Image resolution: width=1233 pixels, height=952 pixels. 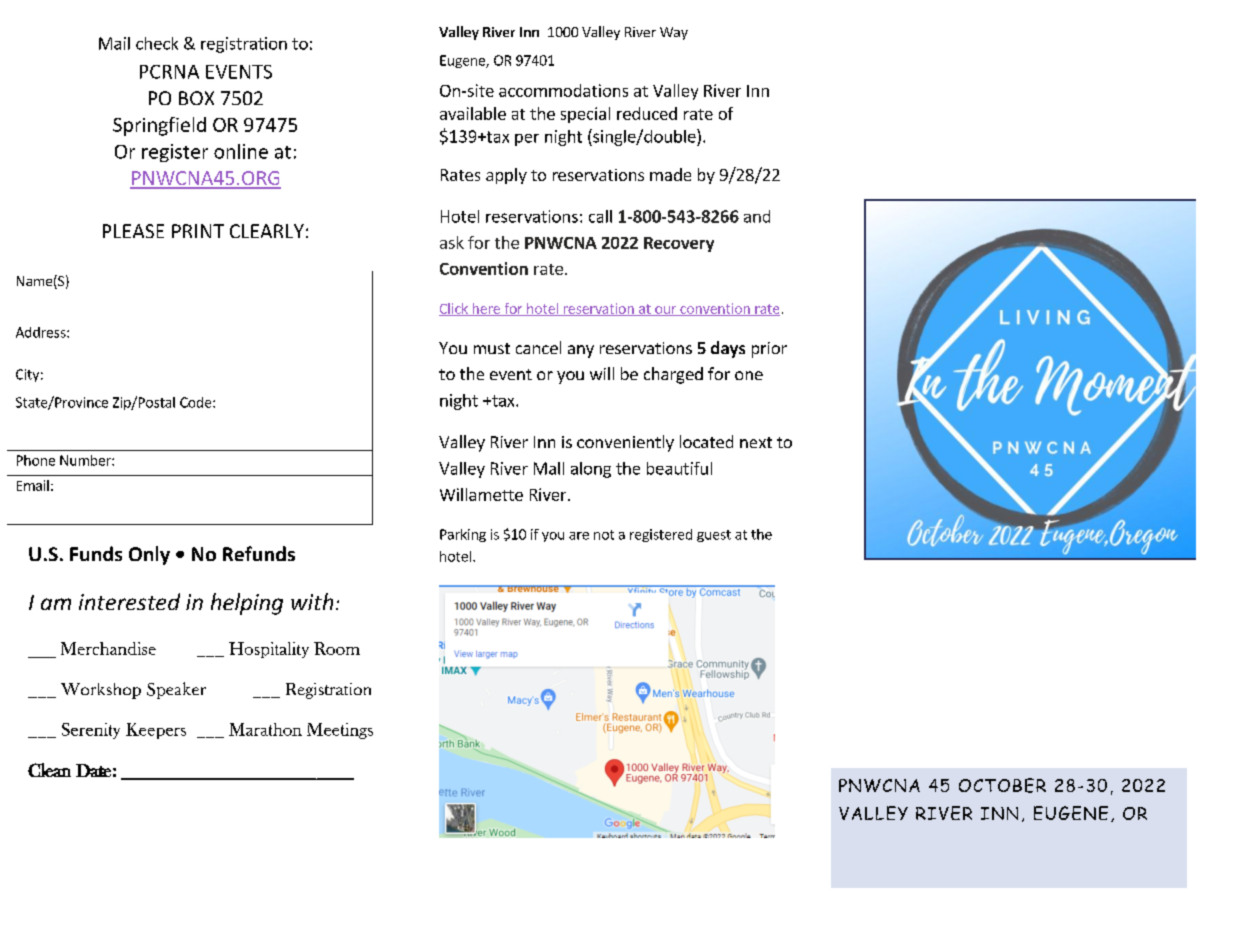 I want to click on Date, so click(x=93, y=770).
